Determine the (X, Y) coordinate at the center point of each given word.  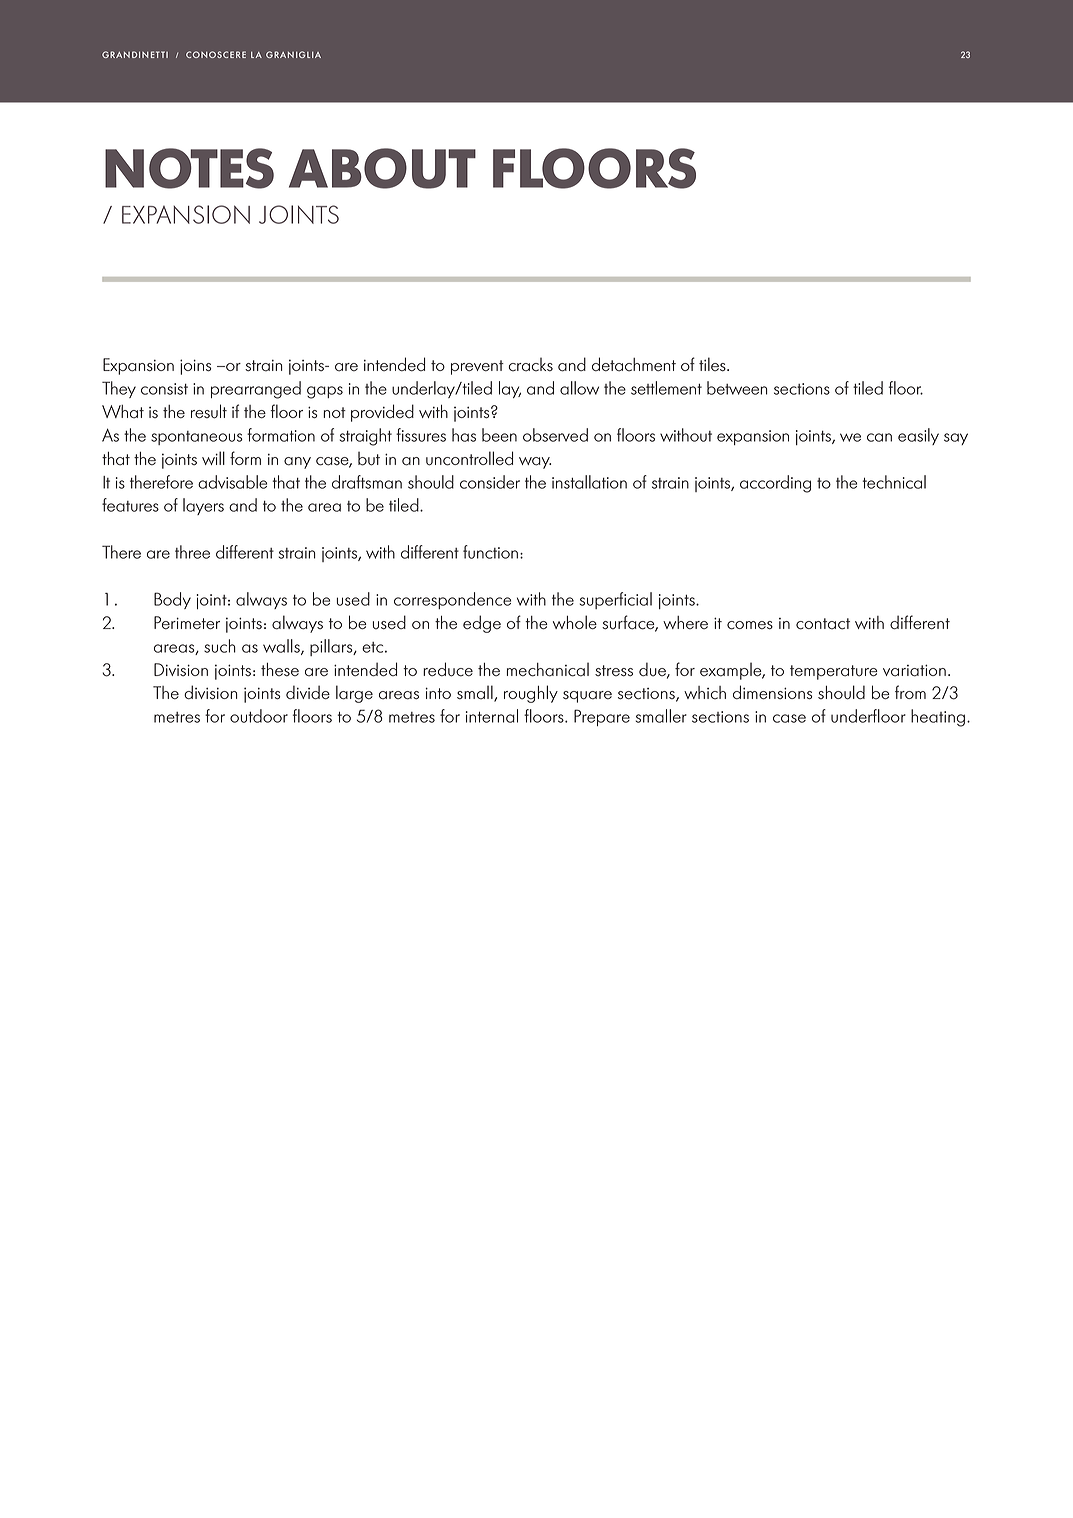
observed (555, 435)
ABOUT (382, 168)
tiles (713, 364)
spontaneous (197, 438)
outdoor (259, 716)
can (879, 437)
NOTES (189, 168)
